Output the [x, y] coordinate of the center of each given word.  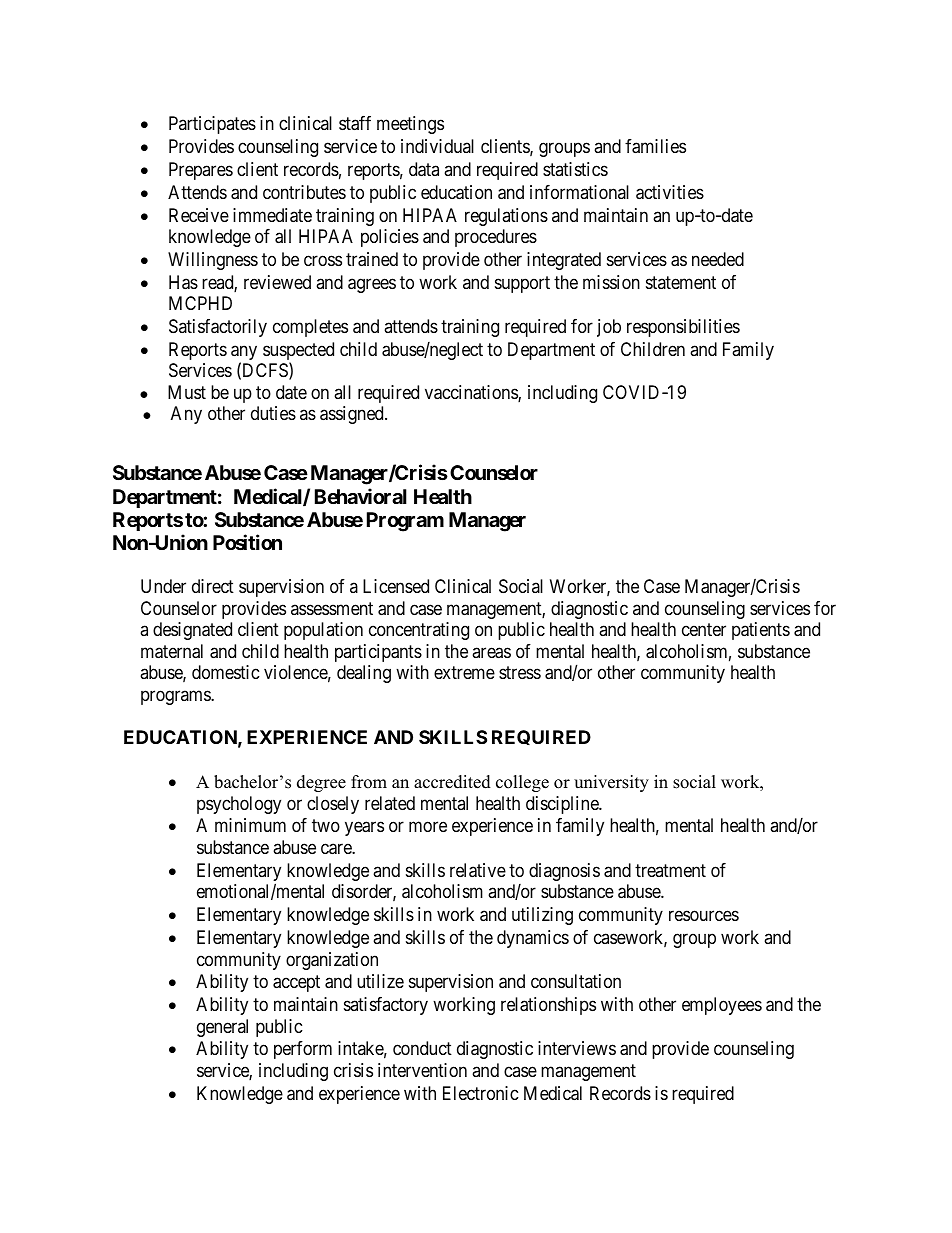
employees [722, 1006]
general [222, 1028]
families [655, 146]
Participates [212, 125]
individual [437, 146]
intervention [422, 1070]
